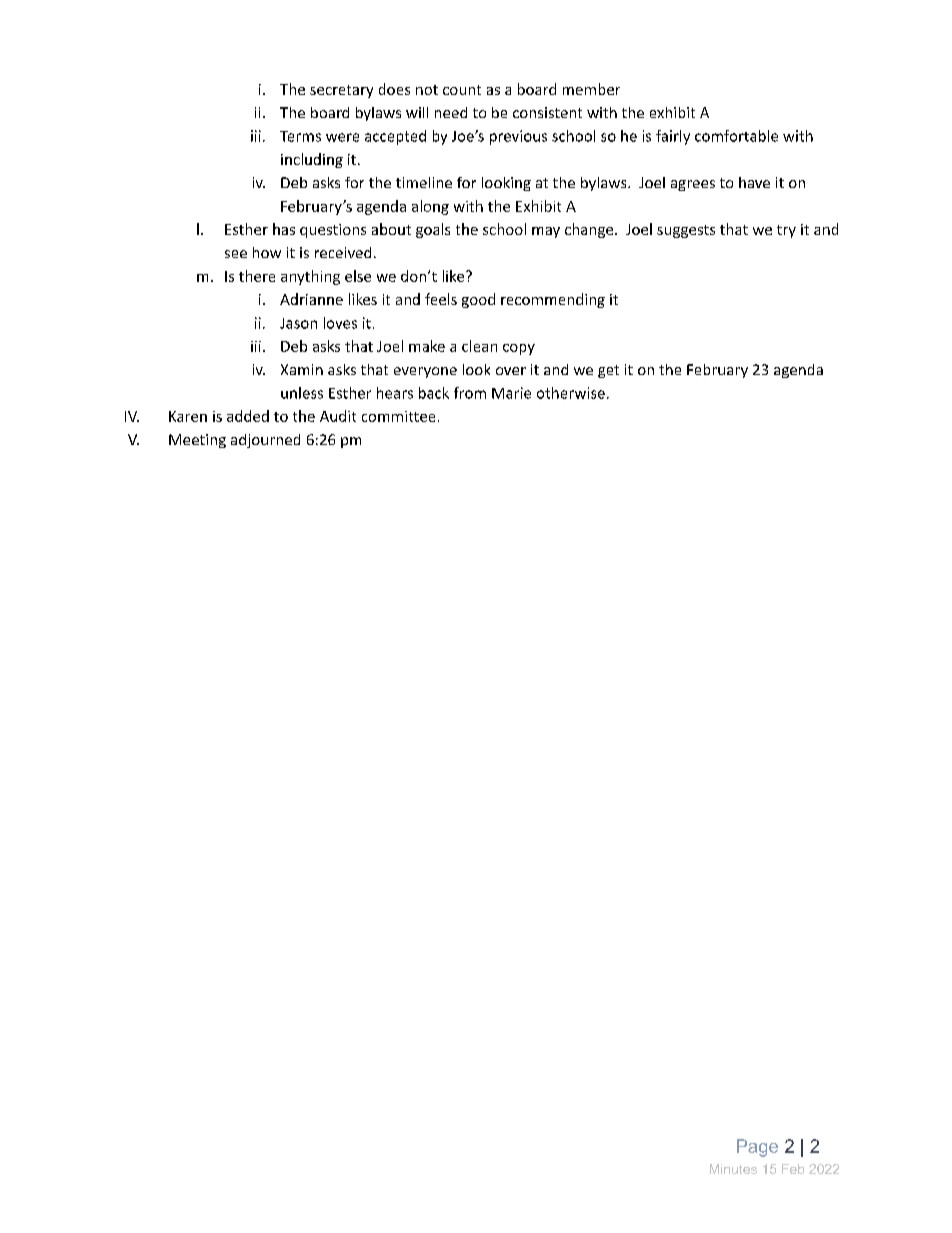  Describe the element at coordinates (733, 1169) in the screenshot. I see `Minutes` at that location.
